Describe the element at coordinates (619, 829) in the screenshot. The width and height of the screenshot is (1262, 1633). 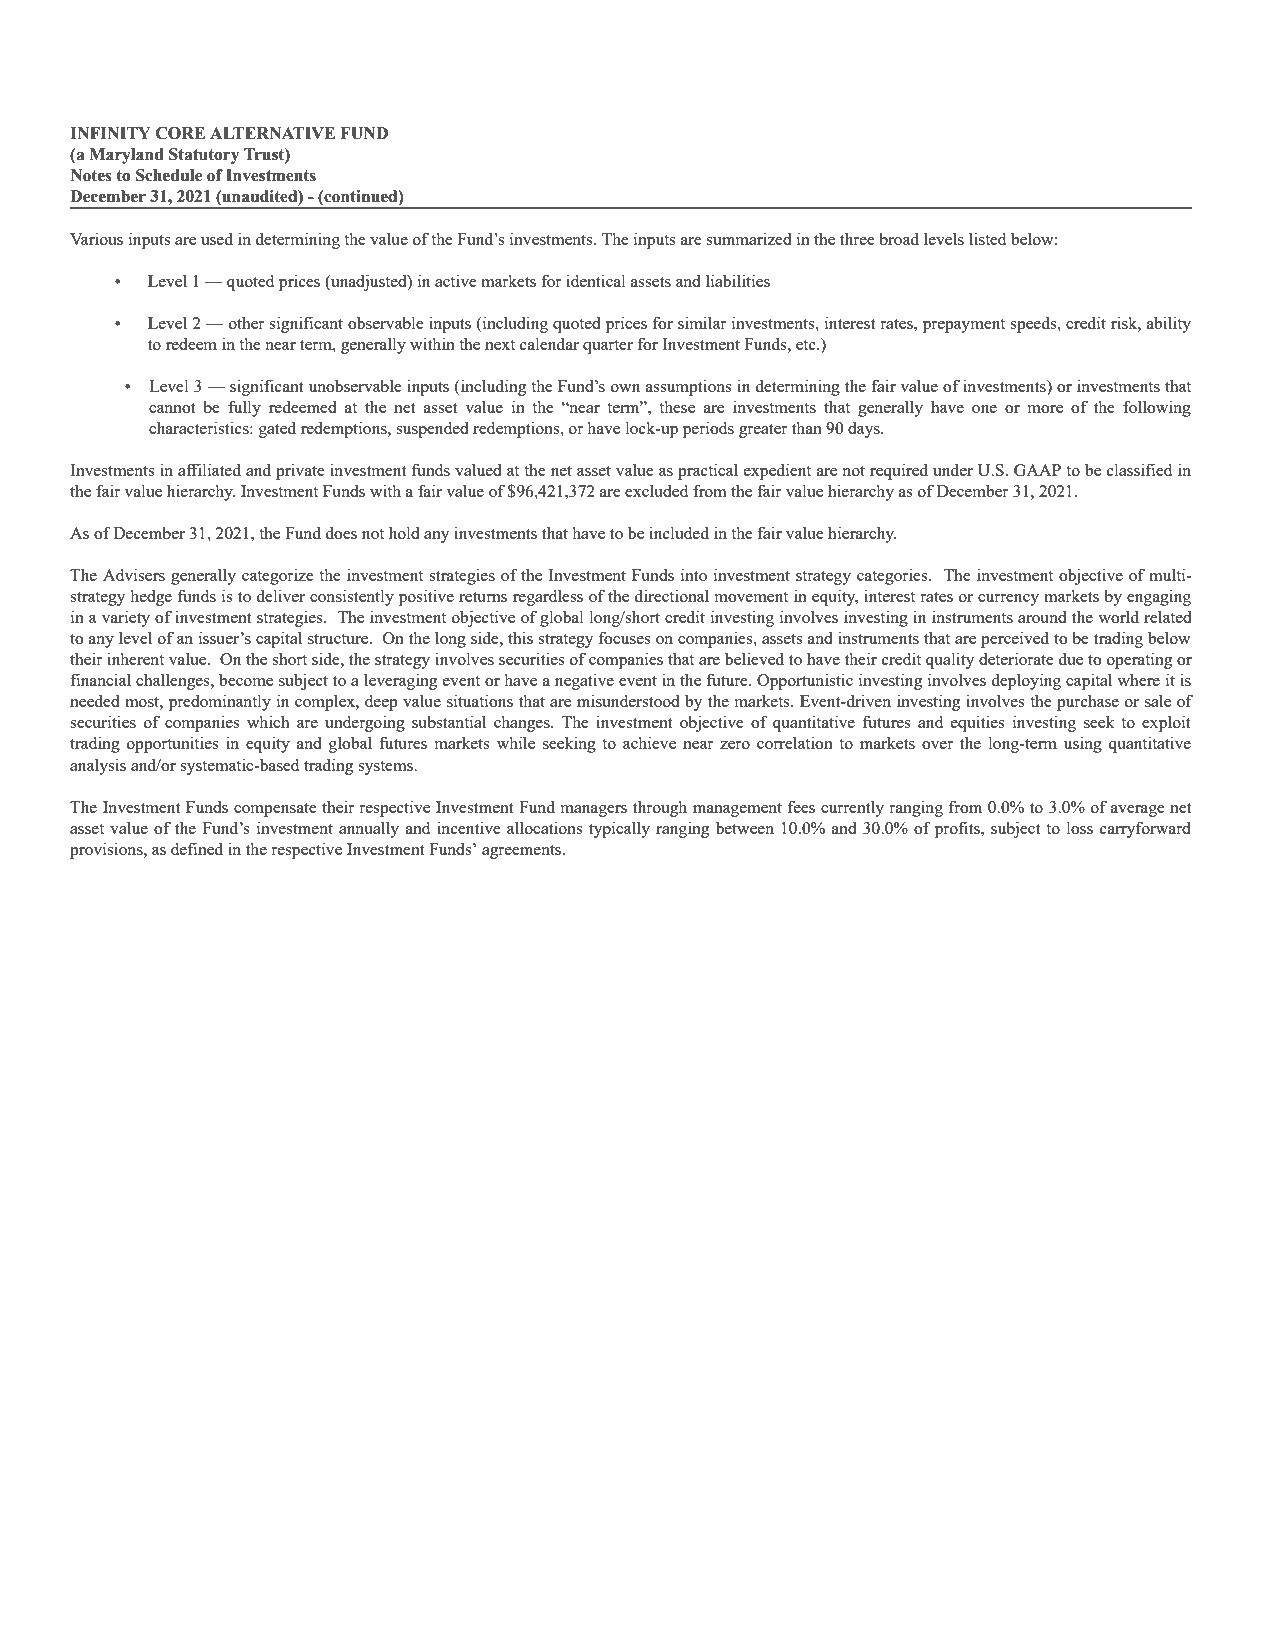
I see `typically` at that location.
